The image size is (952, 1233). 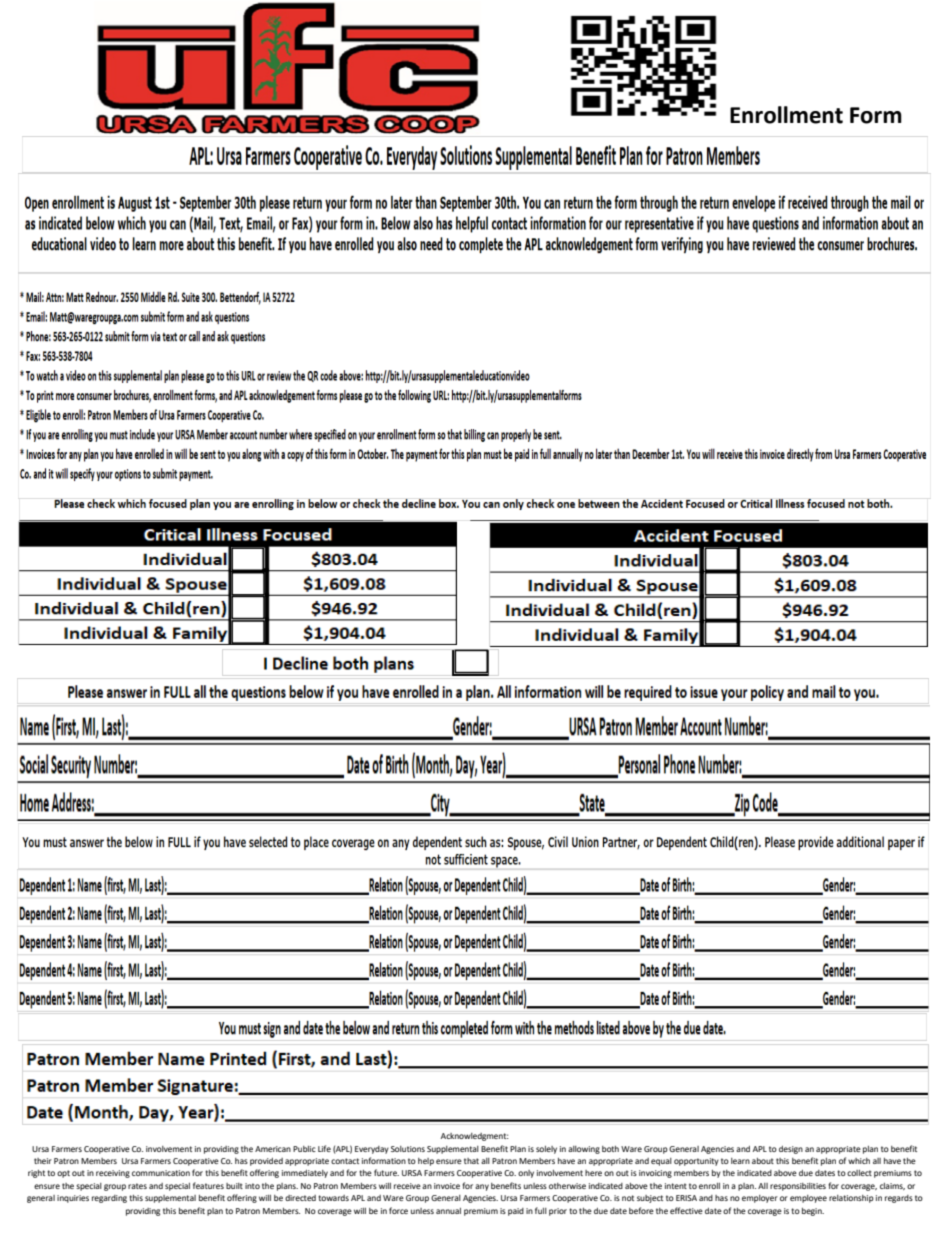 I want to click on American, so click(x=273, y=1149).
